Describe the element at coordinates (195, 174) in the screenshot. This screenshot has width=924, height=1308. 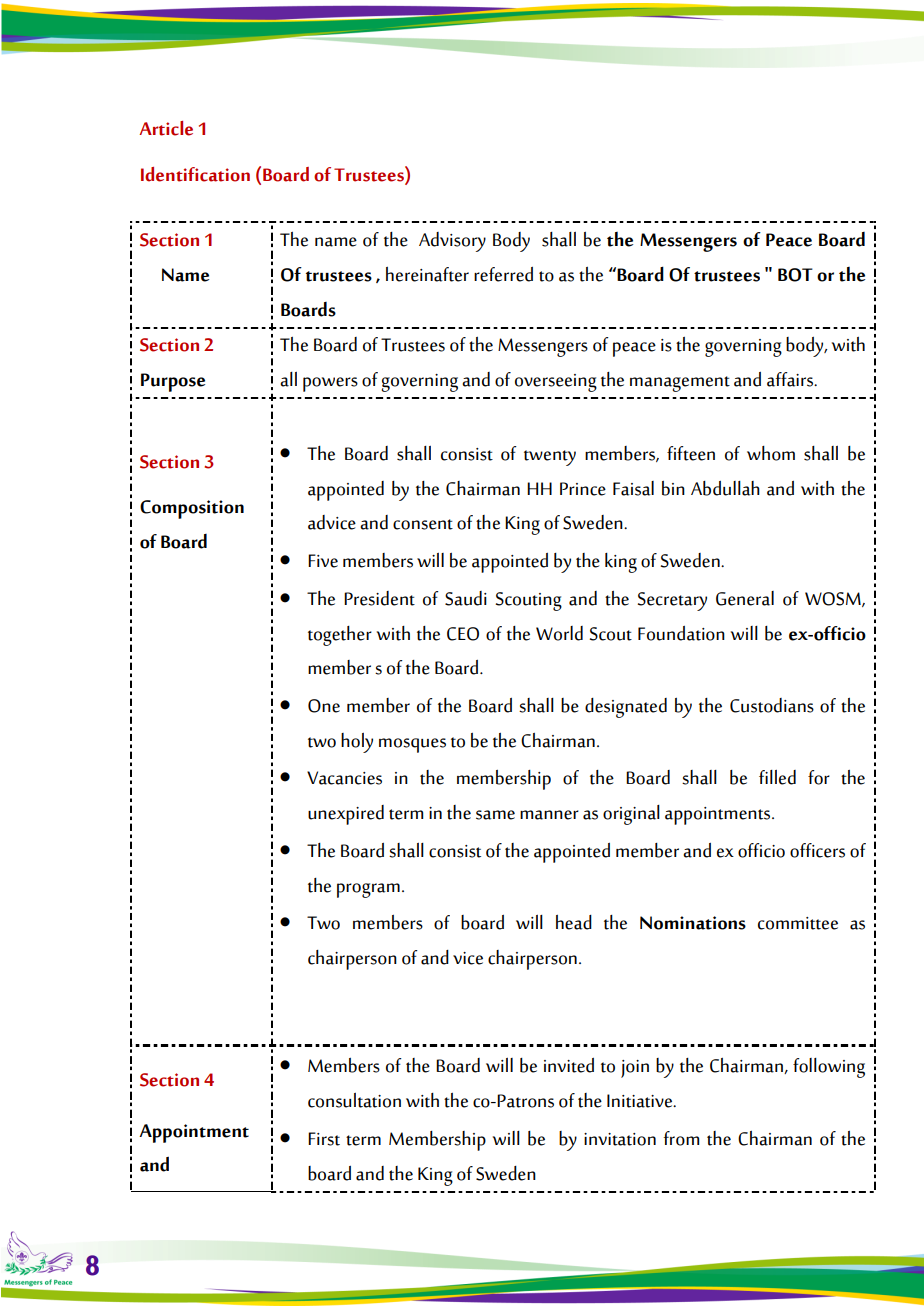
I see `Identification` at that location.
